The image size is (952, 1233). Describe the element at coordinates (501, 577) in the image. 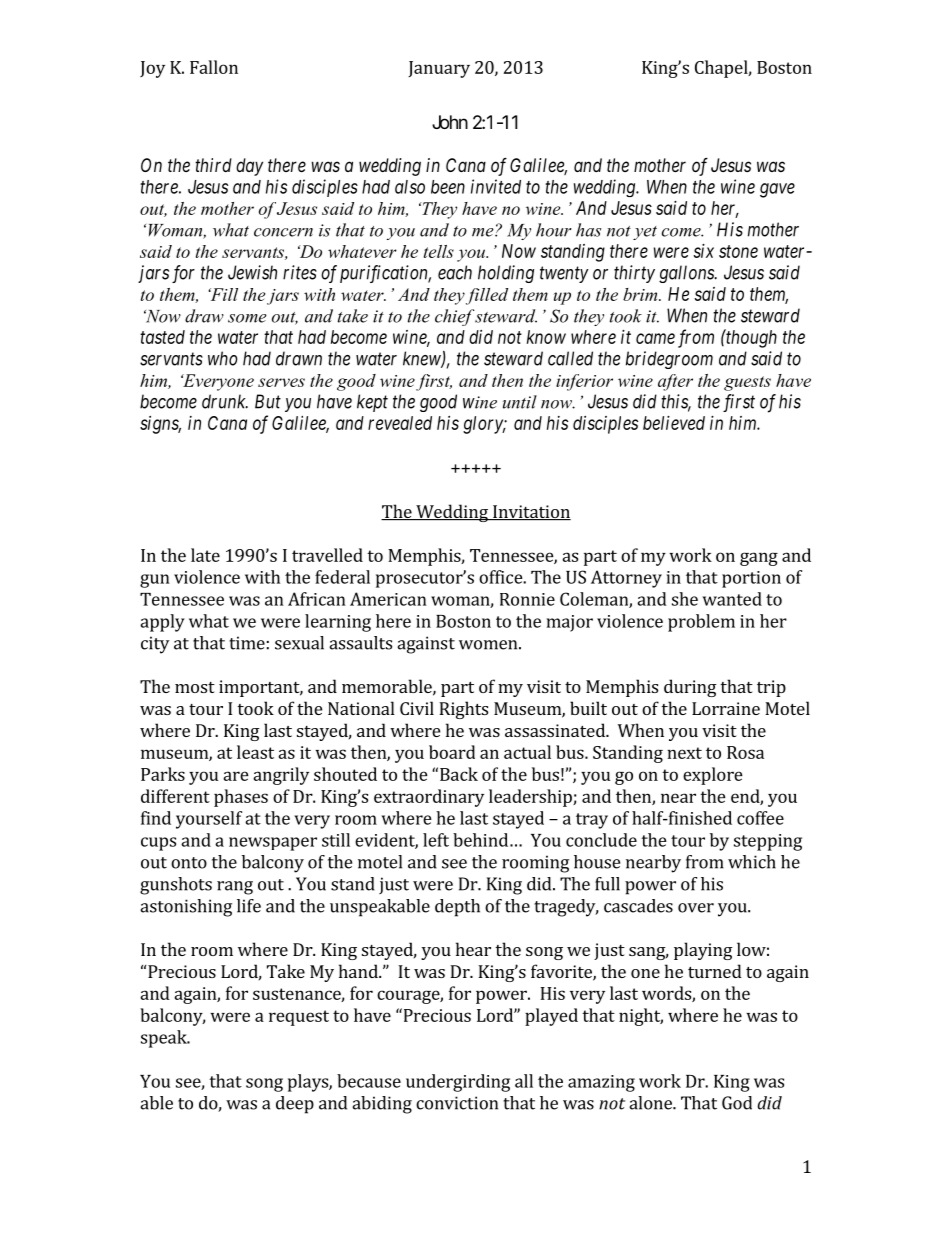

I see `office` at that location.
